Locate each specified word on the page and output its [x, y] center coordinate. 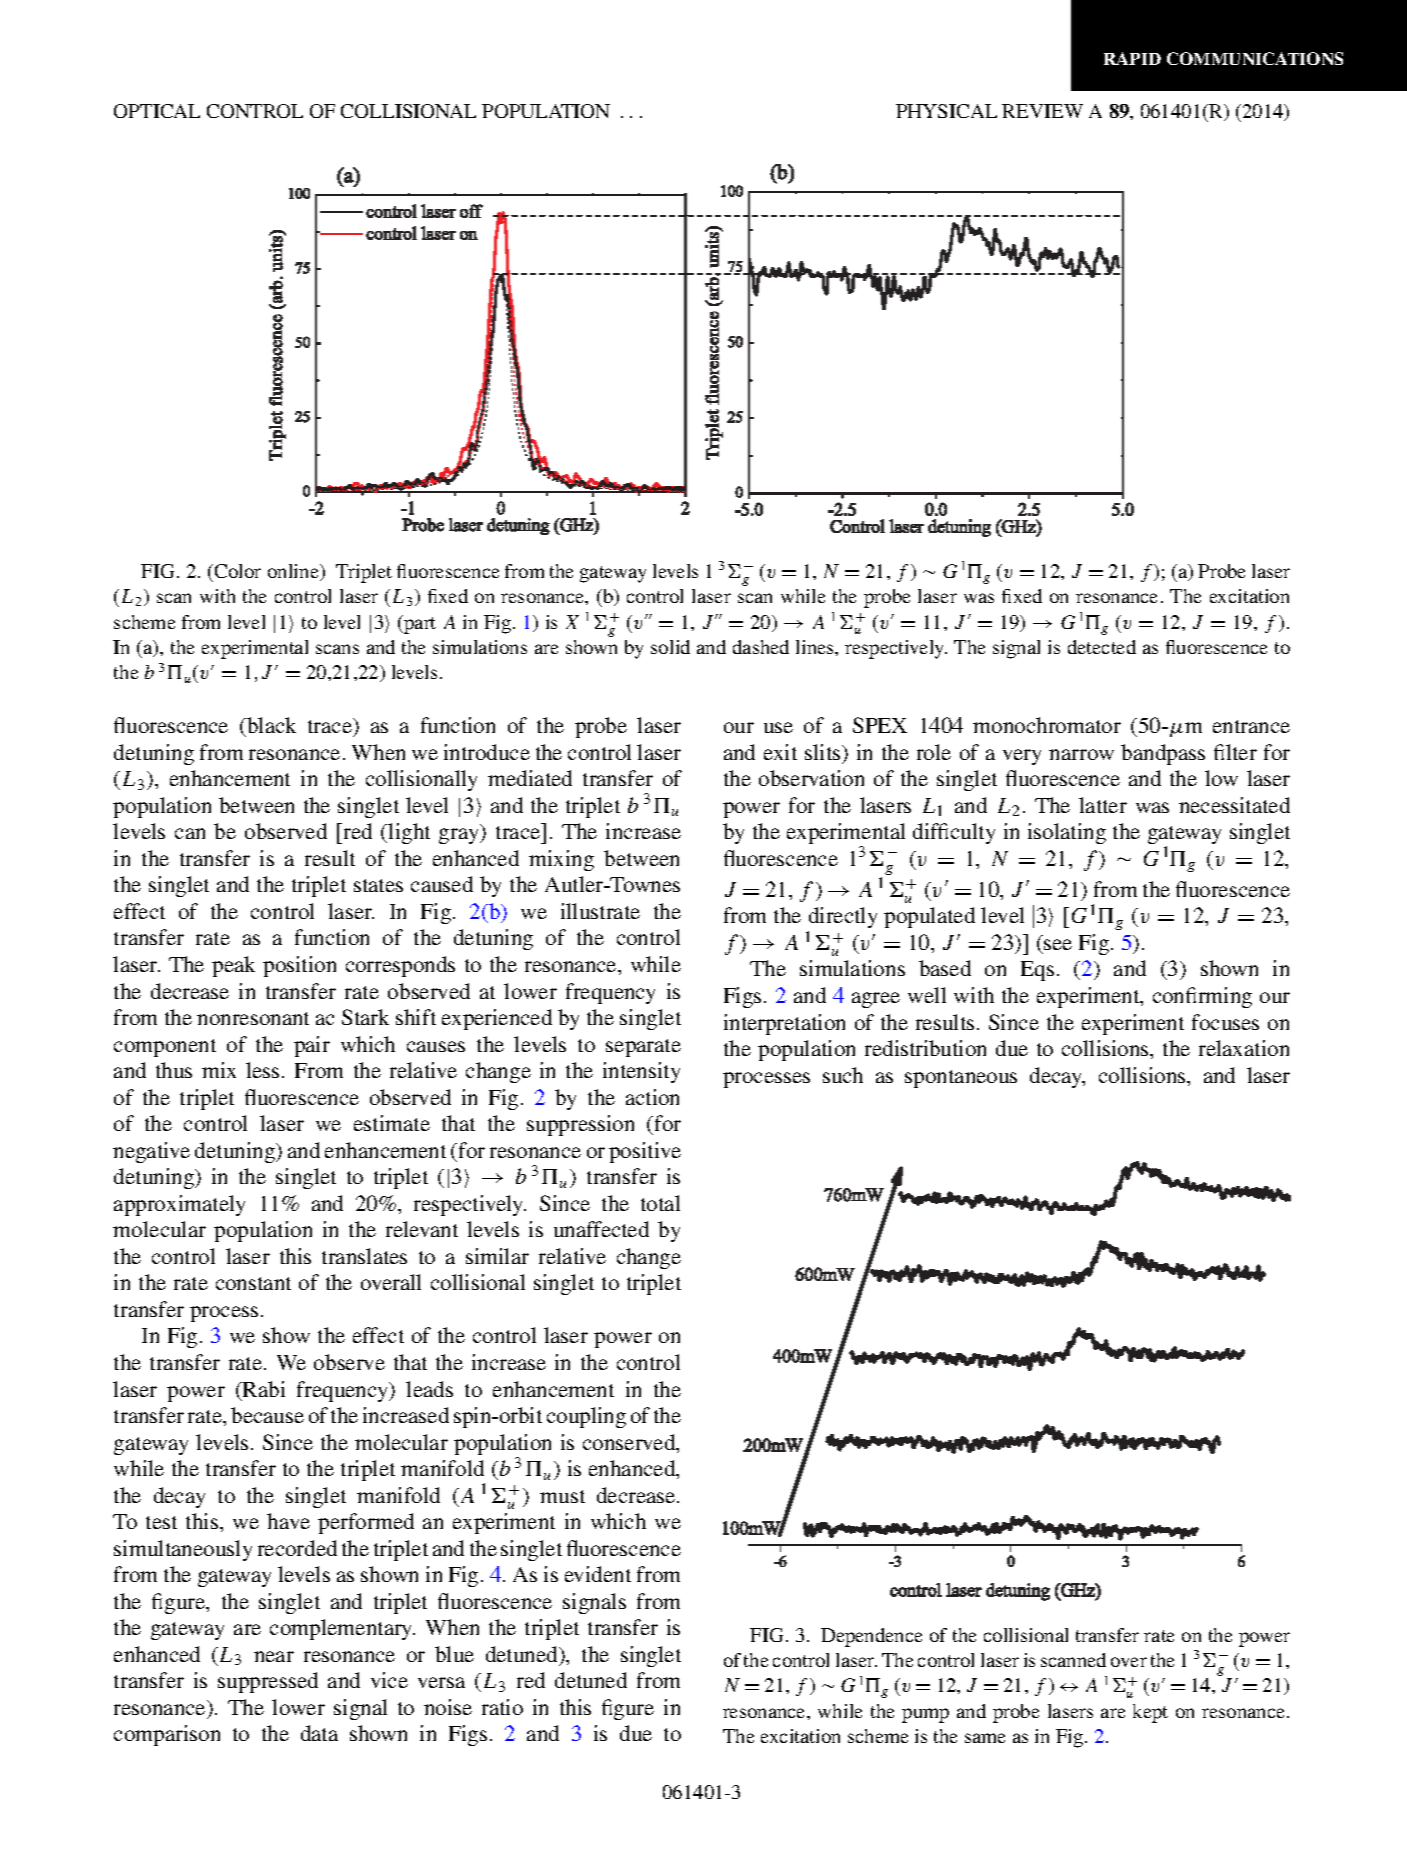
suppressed [268, 1682]
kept [1150, 1713]
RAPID [1132, 58]
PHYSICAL [946, 111]
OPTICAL [157, 111]
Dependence [871, 1637]
